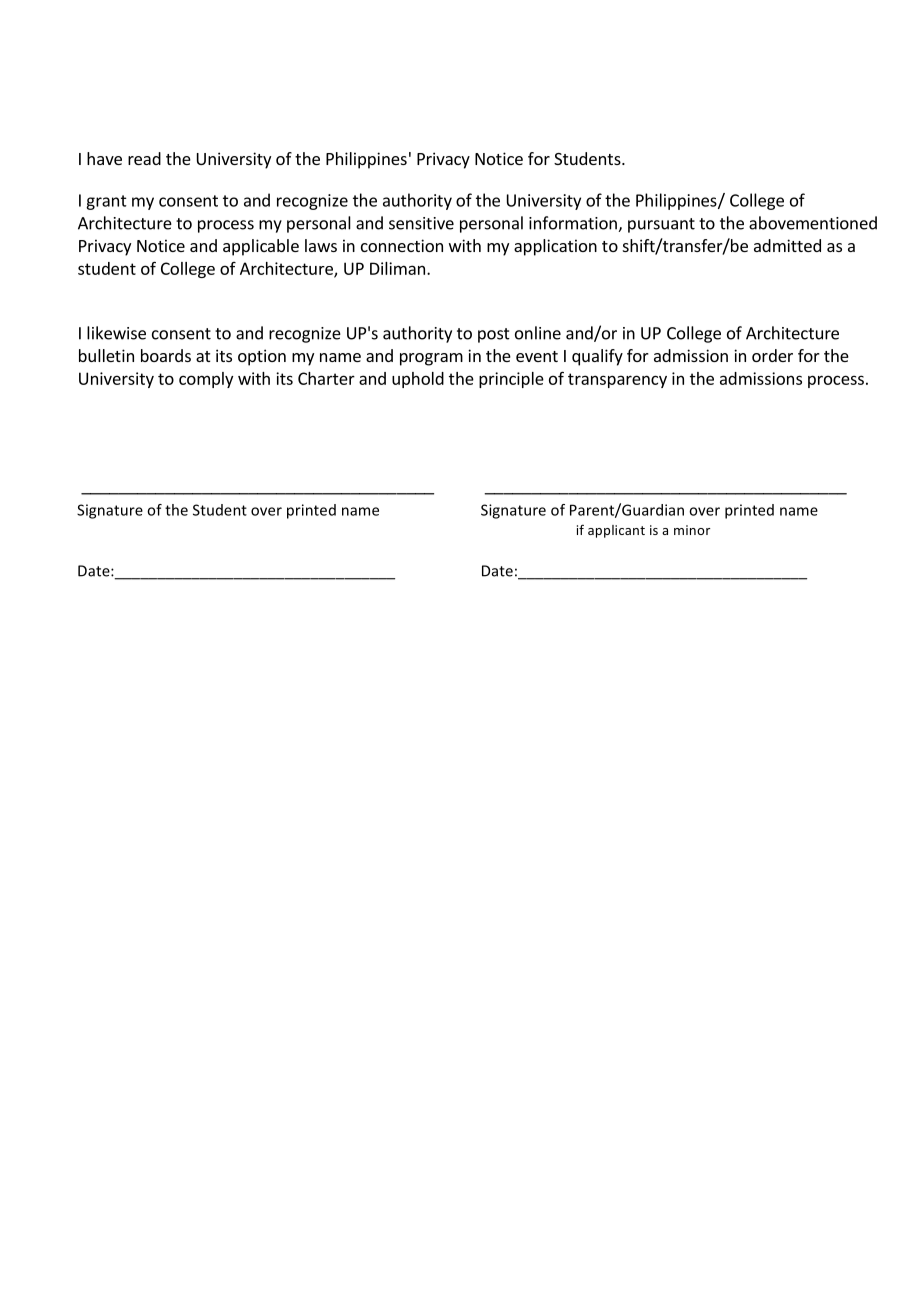 This screenshot has height=1307, width=924. What do you see at coordinates (402, 245) in the screenshot?
I see `connection` at bounding box center [402, 245].
